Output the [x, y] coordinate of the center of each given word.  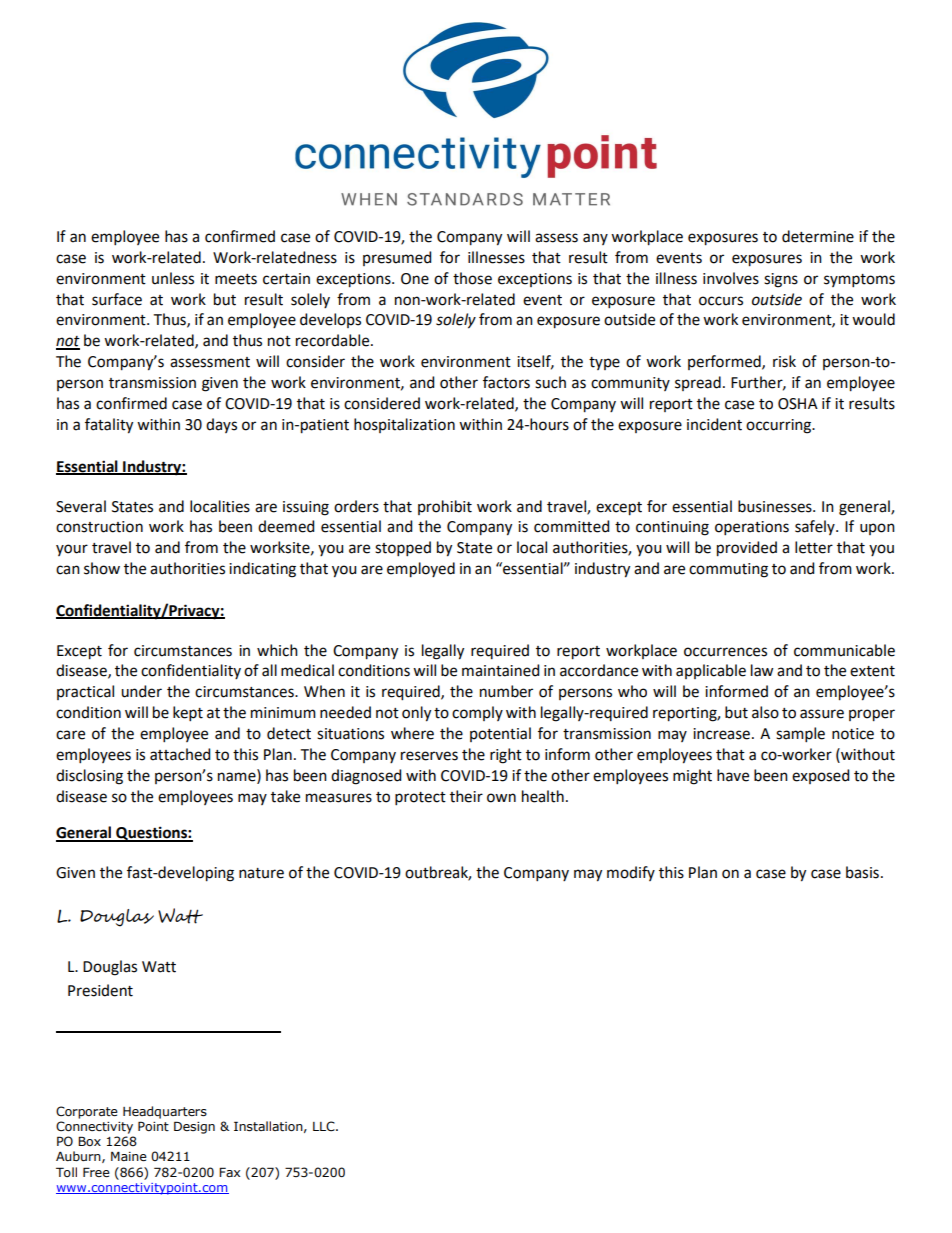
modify [631, 873]
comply [477, 713]
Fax [229, 1172]
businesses [776, 506]
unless [173, 278]
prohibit [445, 507]
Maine [129, 1156]
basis [862, 872]
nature [261, 873]
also [765, 712]
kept [188, 713]
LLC [325, 1126]
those [472, 278]
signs [781, 280]
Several [81, 506]
